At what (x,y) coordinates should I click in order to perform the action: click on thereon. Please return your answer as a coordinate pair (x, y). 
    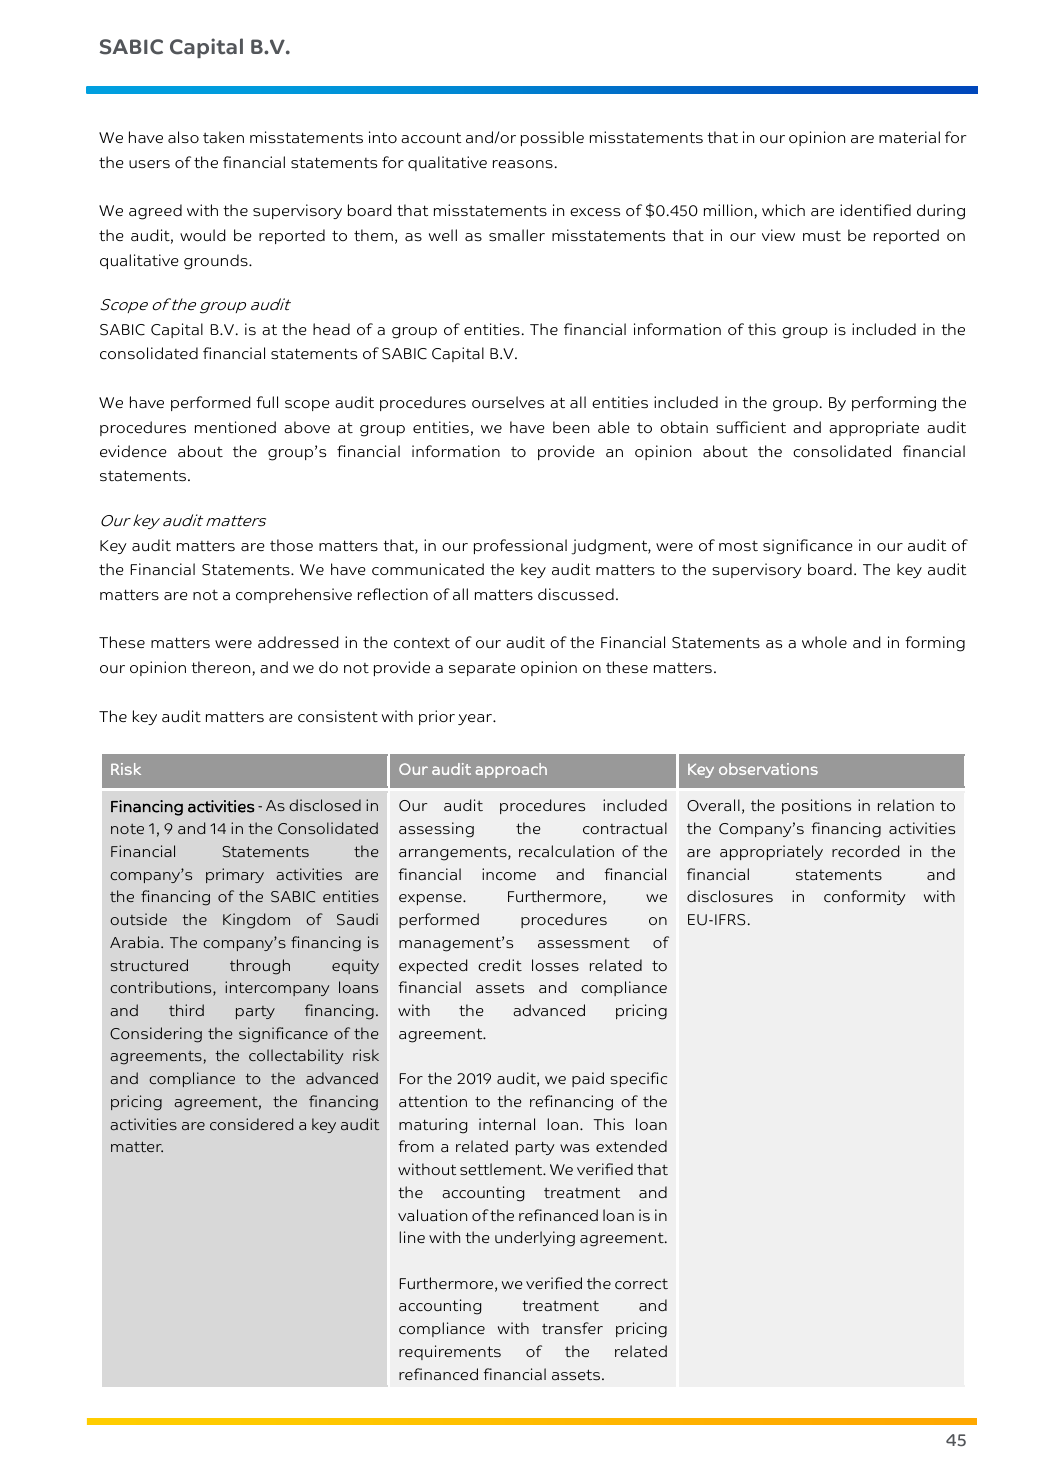
    Looking at the image, I should click on (222, 668).
